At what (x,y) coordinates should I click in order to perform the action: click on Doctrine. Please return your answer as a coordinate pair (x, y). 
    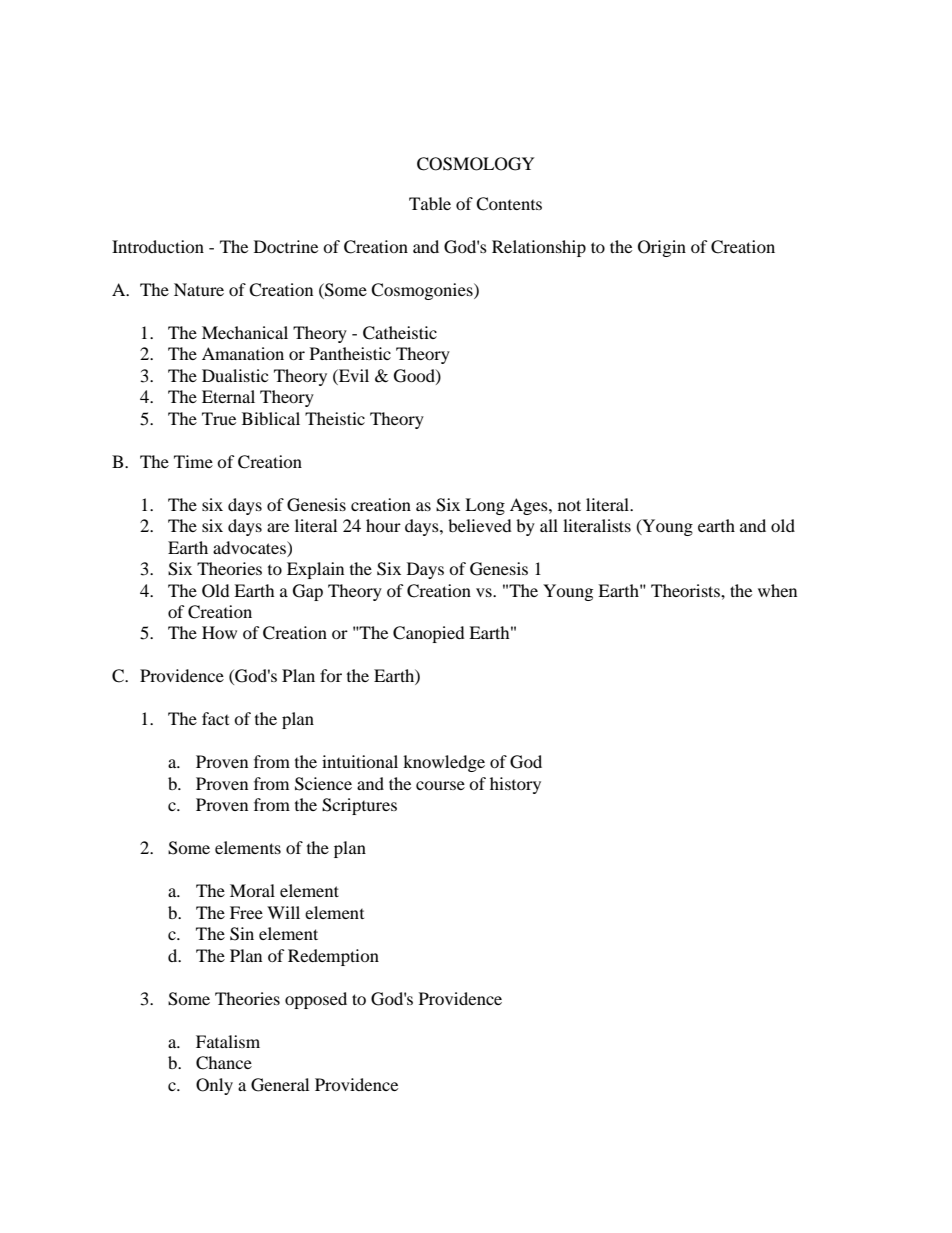
    Looking at the image, I should click on (286, 246).
